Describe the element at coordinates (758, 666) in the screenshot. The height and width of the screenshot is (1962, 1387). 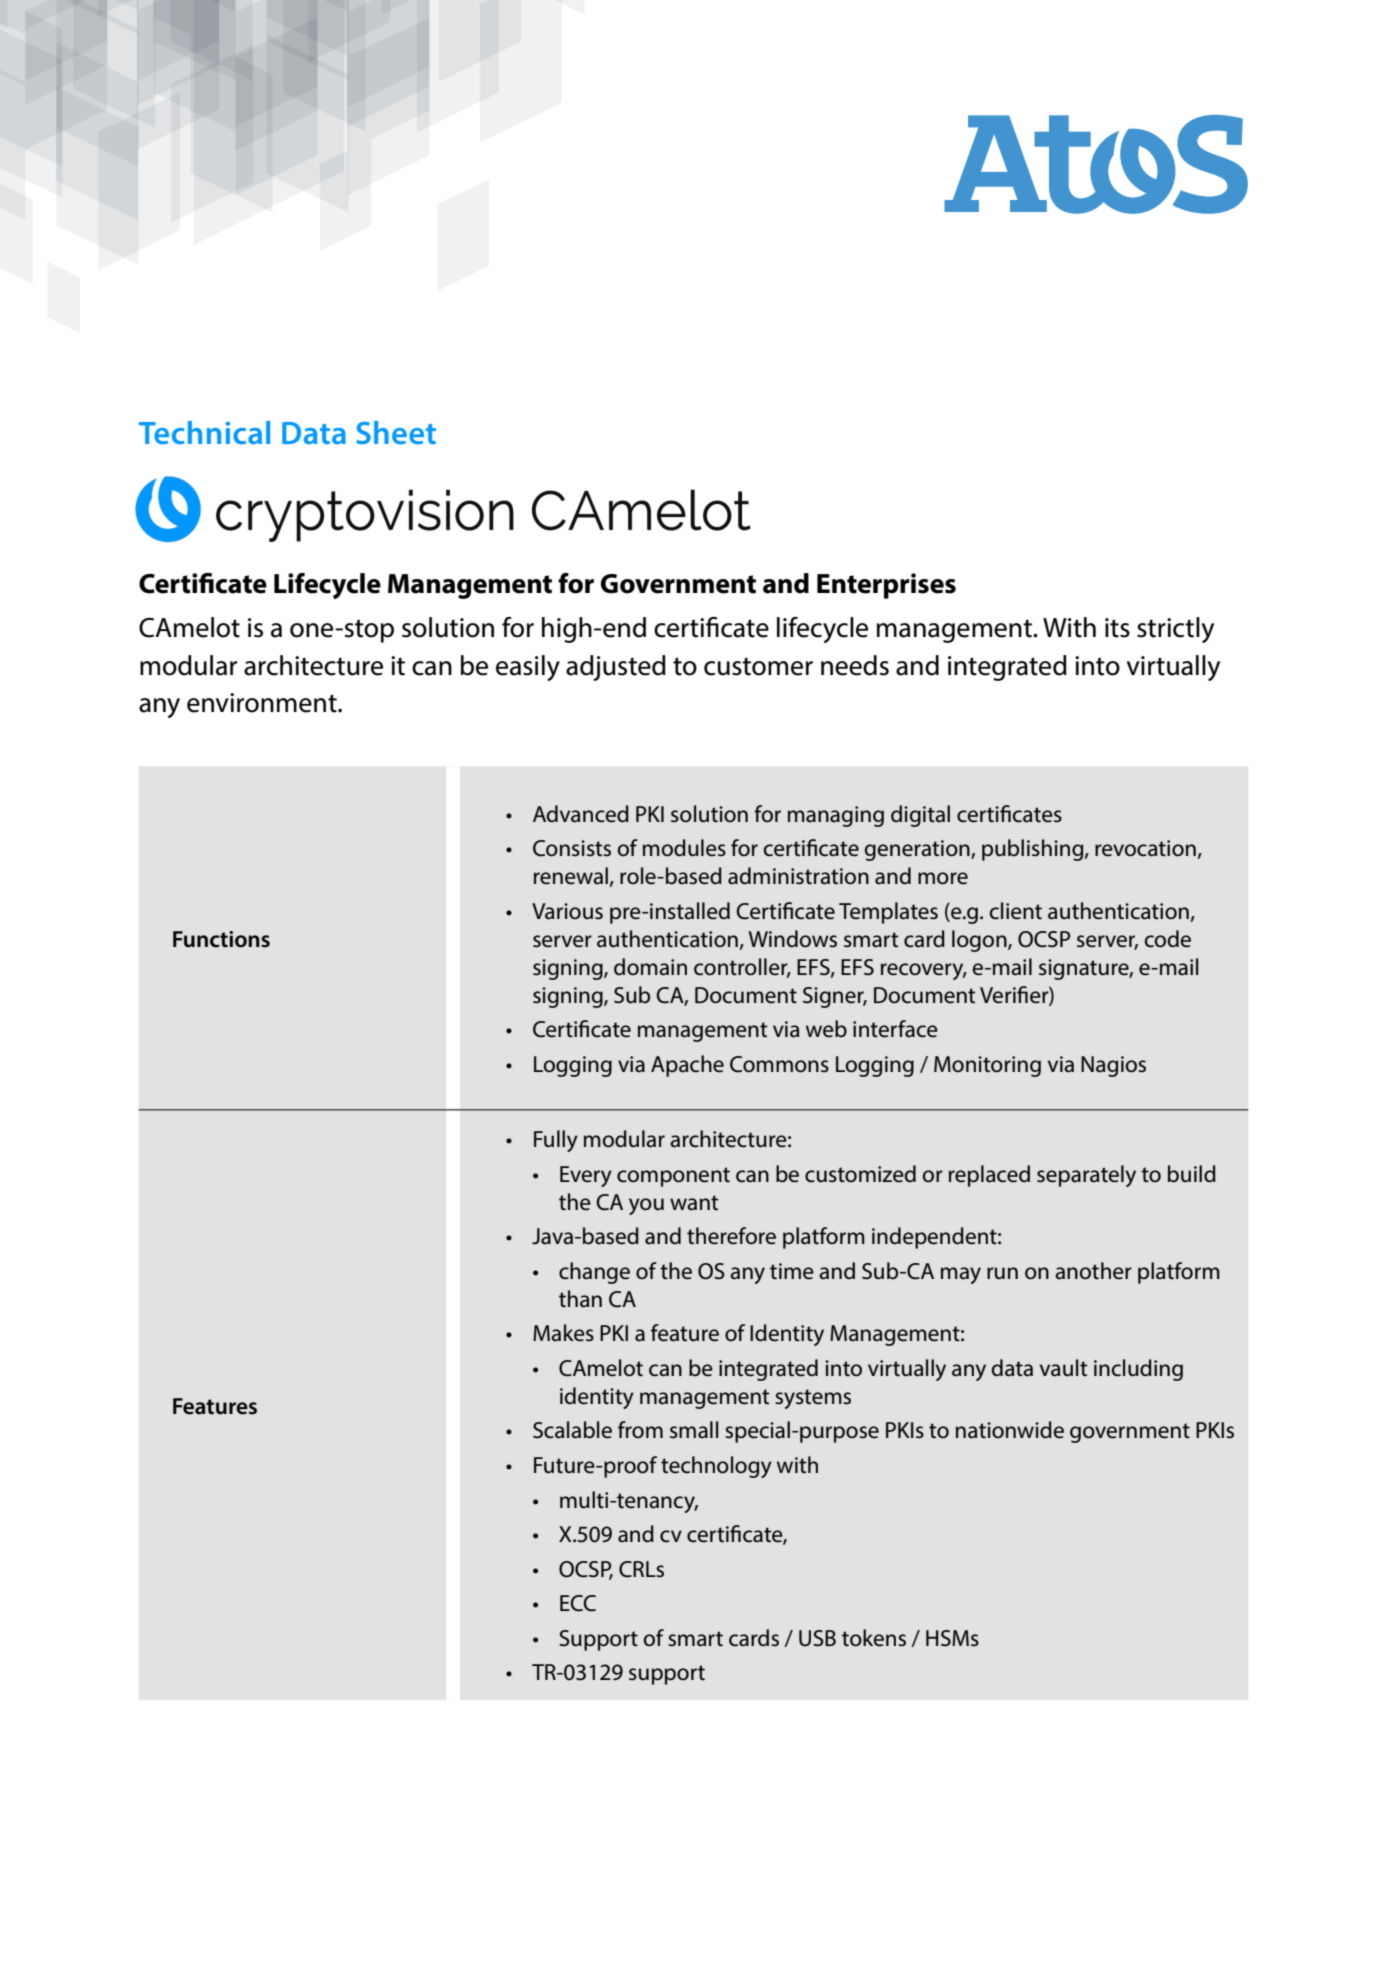
I see `customer` at that location.
